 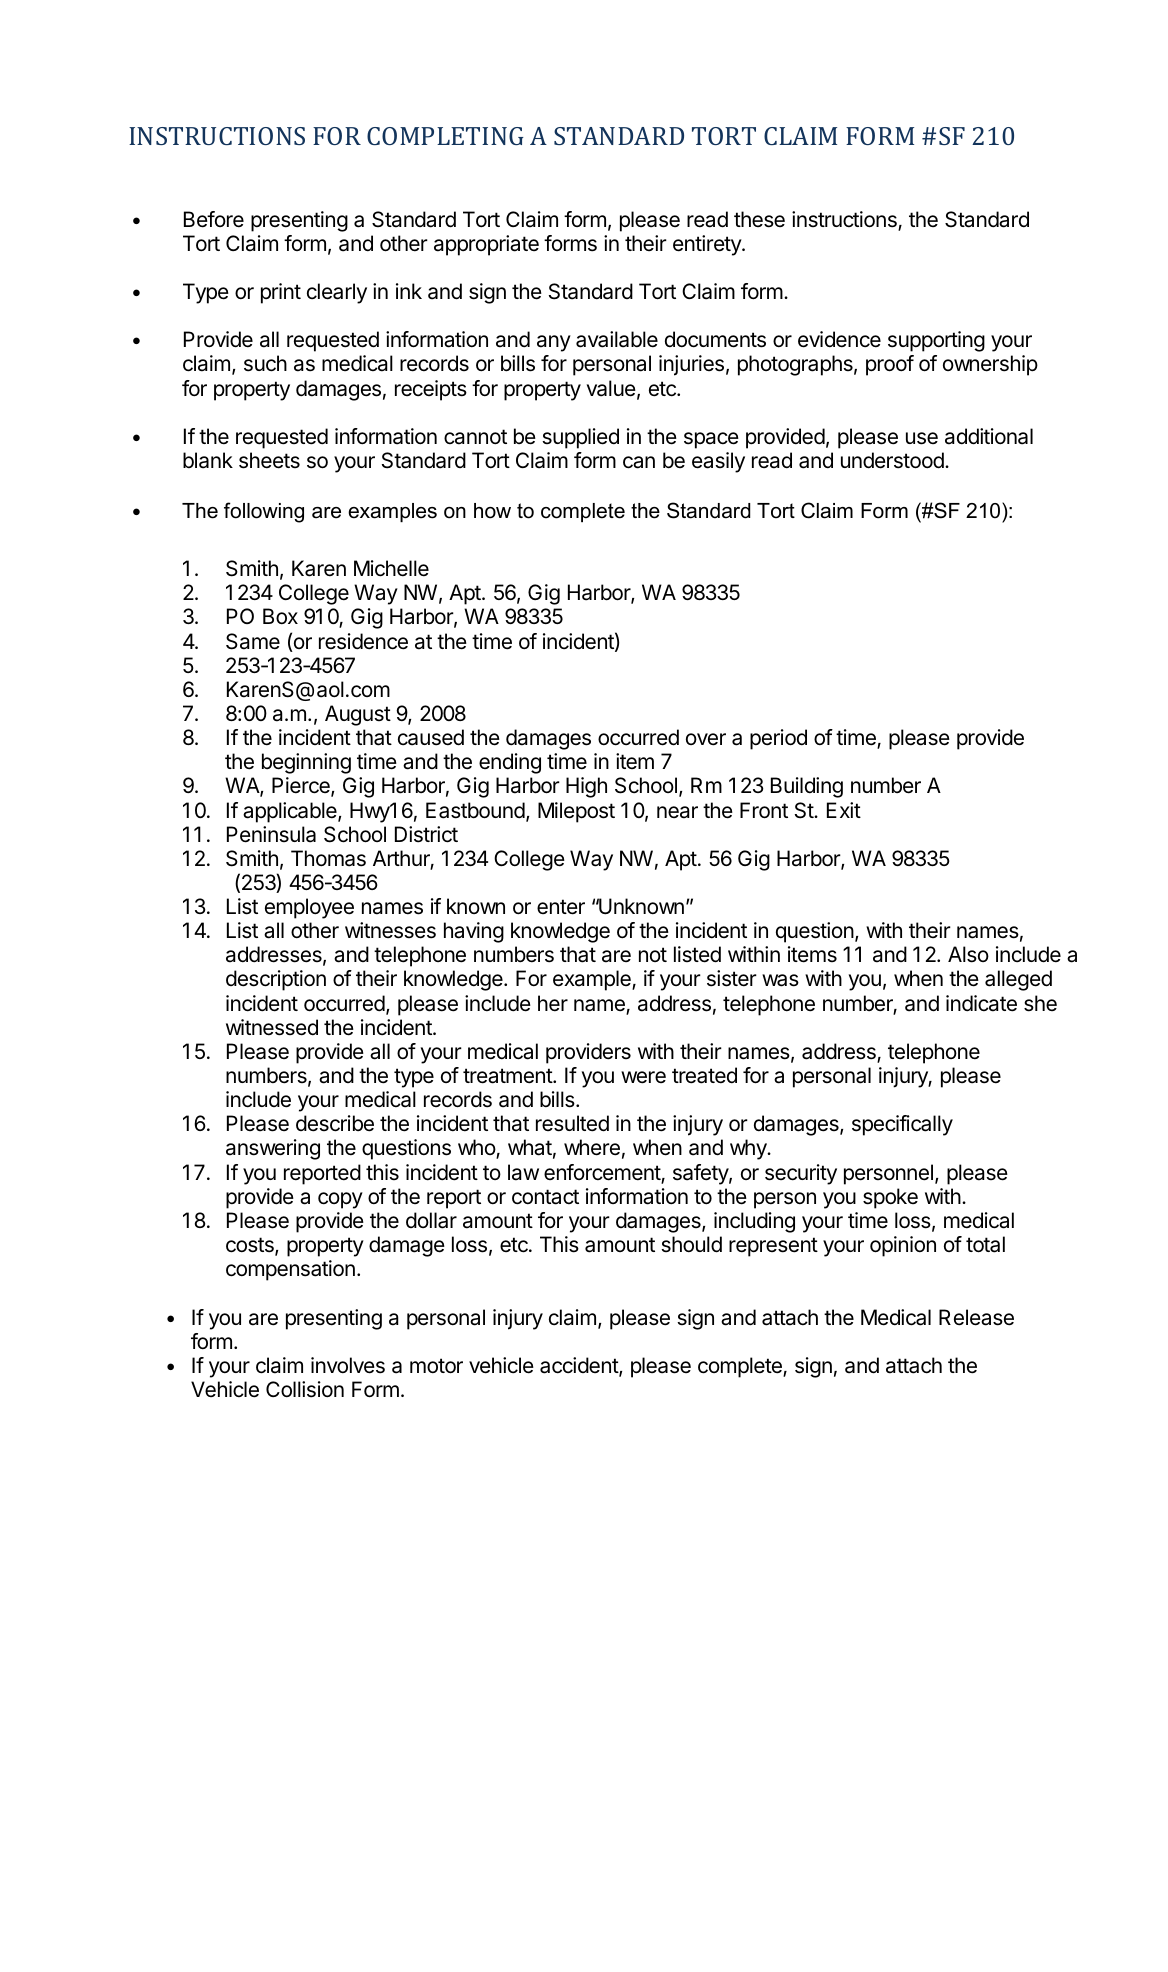 What do you see at coordinates (580, 438) in the document?
I see `supplied` at bounding box center [580, 438].
